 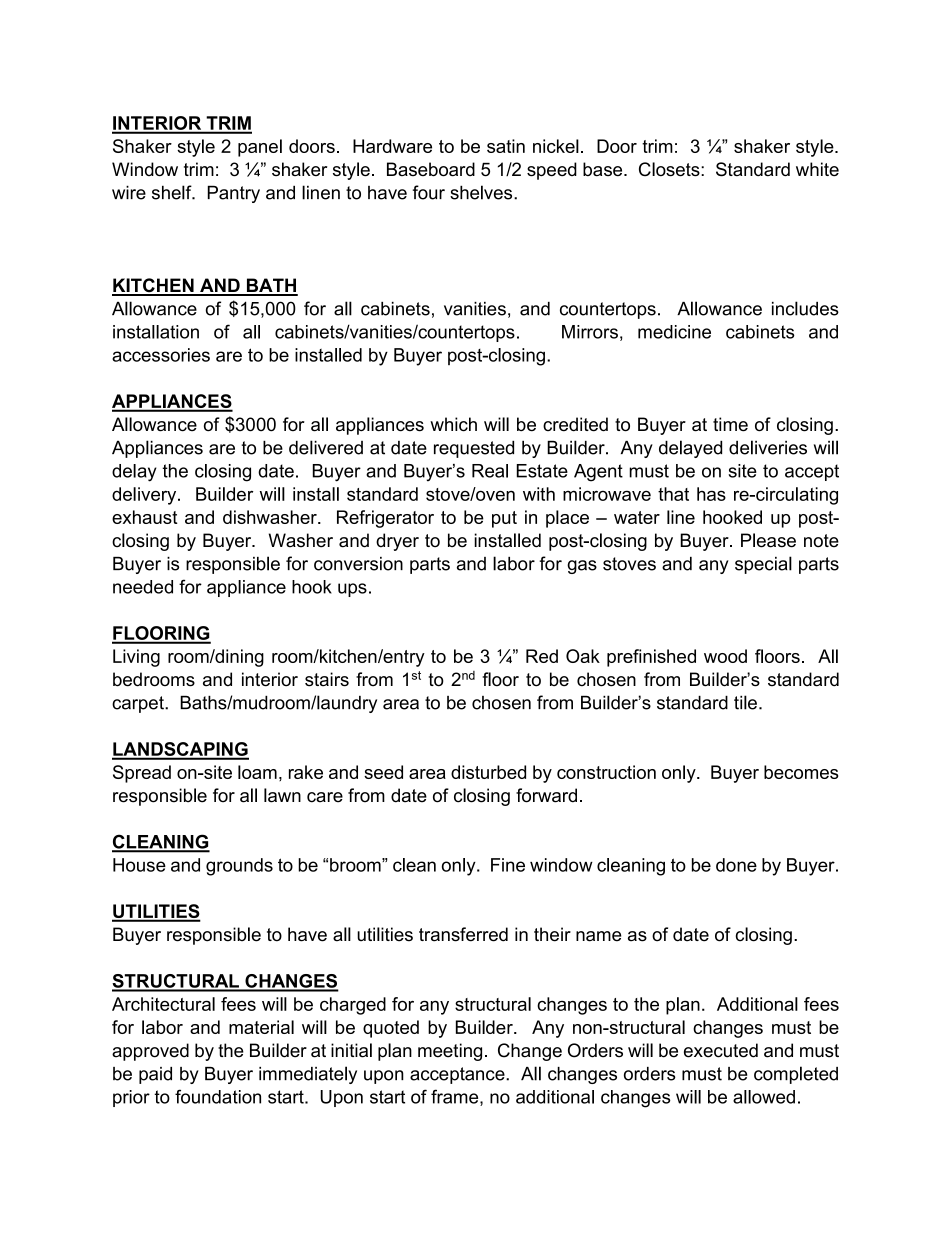 I want to click on needed, so click(x=143, y=587).
